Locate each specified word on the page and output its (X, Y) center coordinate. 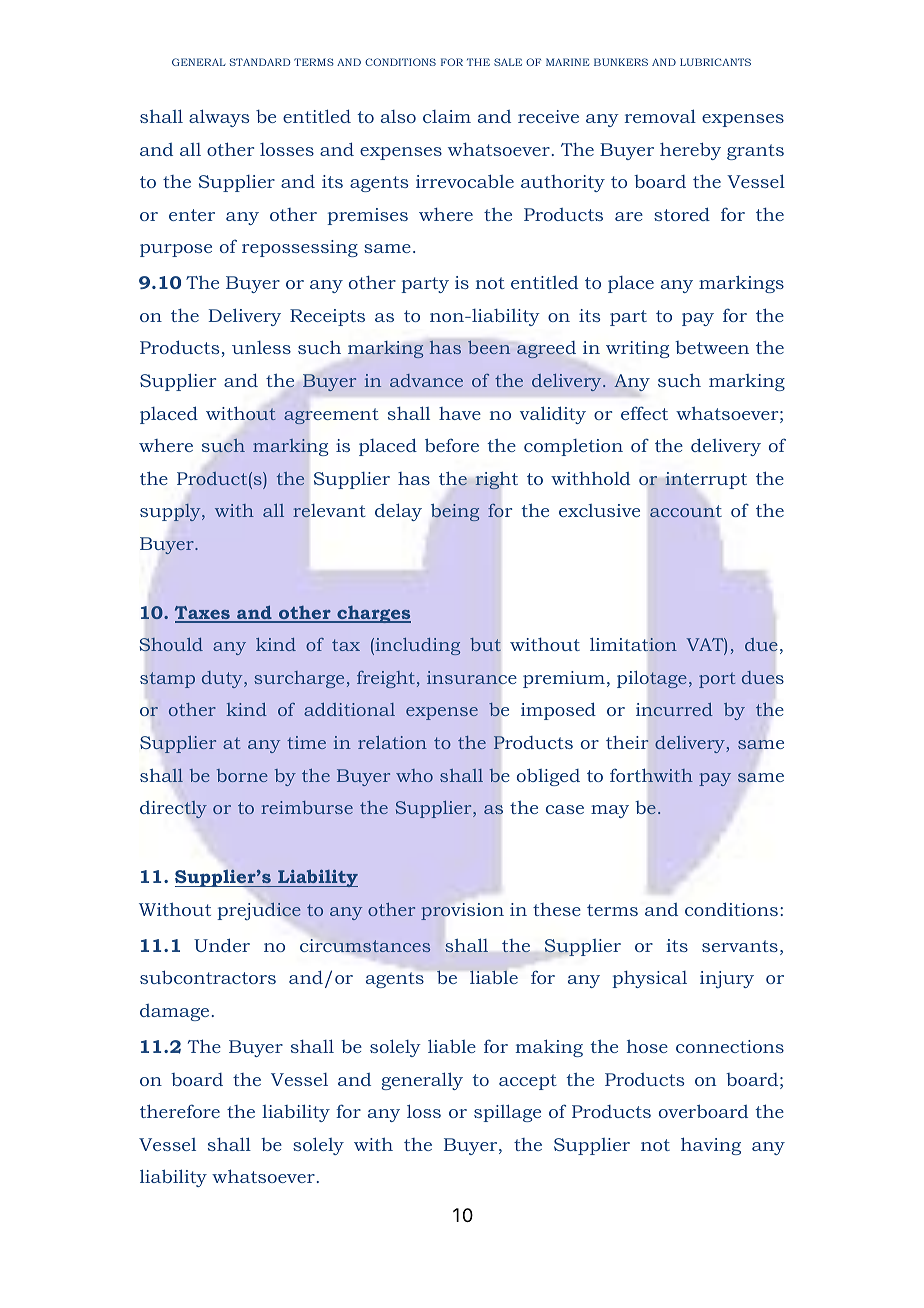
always (219, 118)
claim (447, 116)
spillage (507, 1113)
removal (660, 116)
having (711, 1146)
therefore (180, 1111)
